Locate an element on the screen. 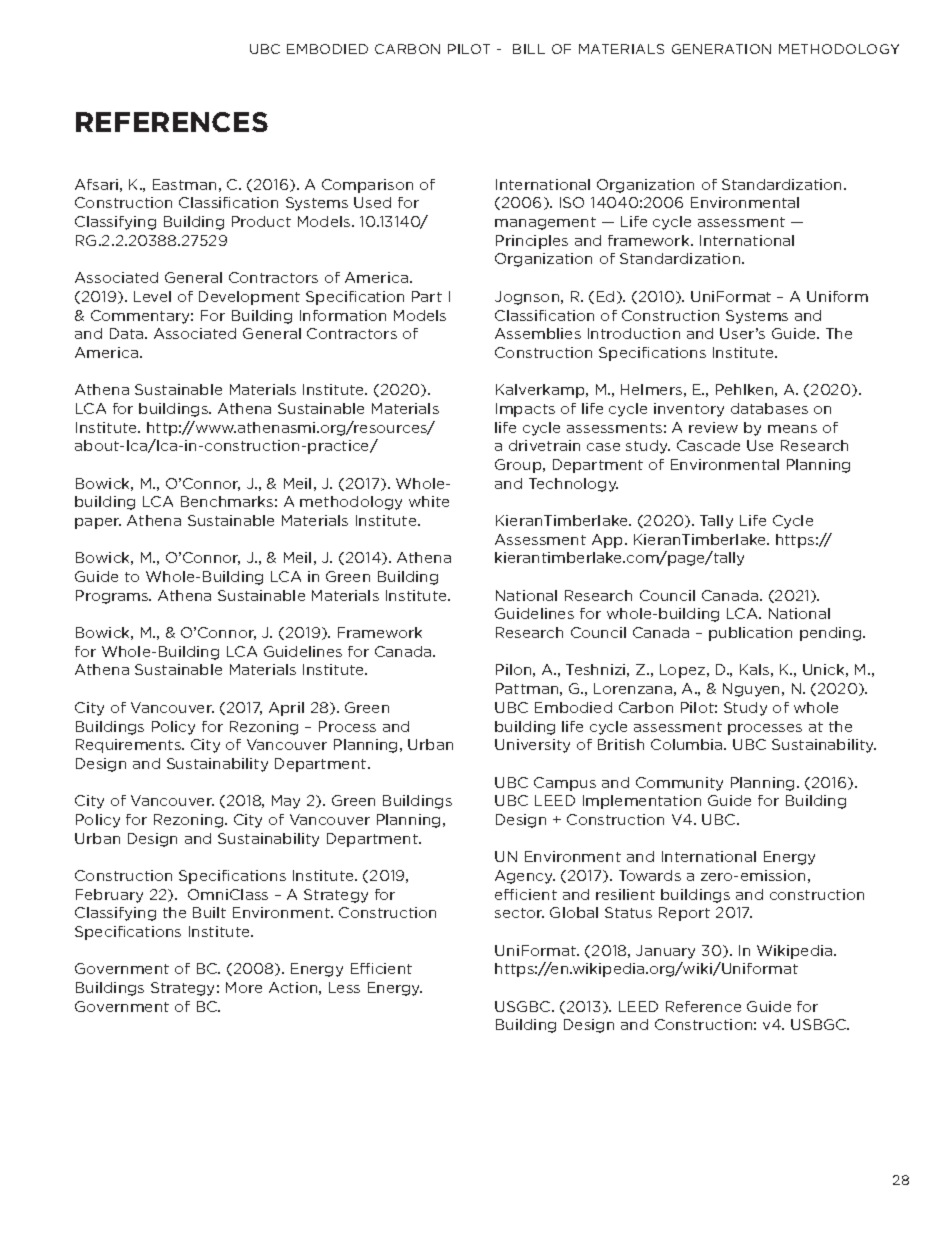 The height and width of the screenshot is (1233, 952). Introduction is located at coordinates (634, 333).
